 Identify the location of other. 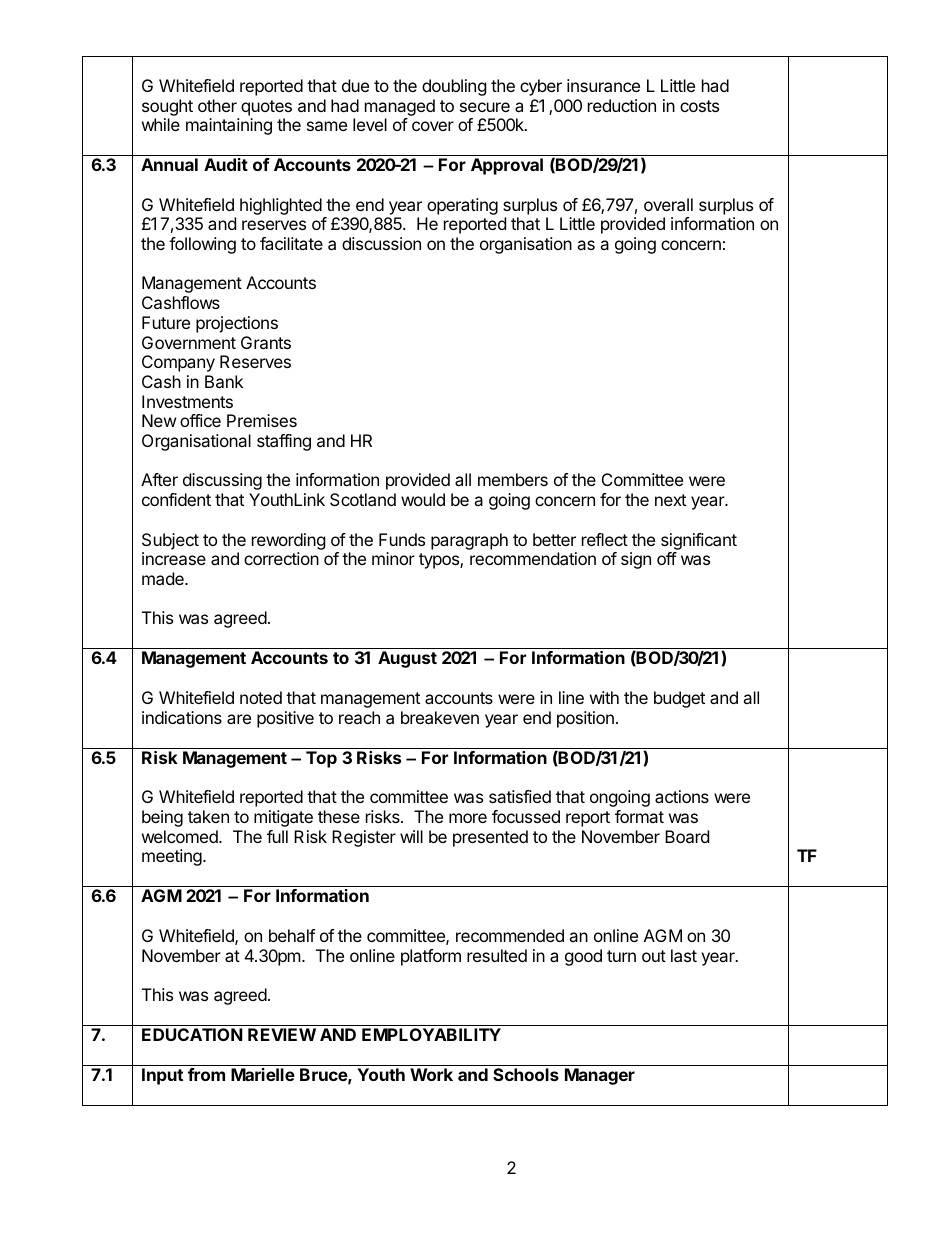
(217, 105).
